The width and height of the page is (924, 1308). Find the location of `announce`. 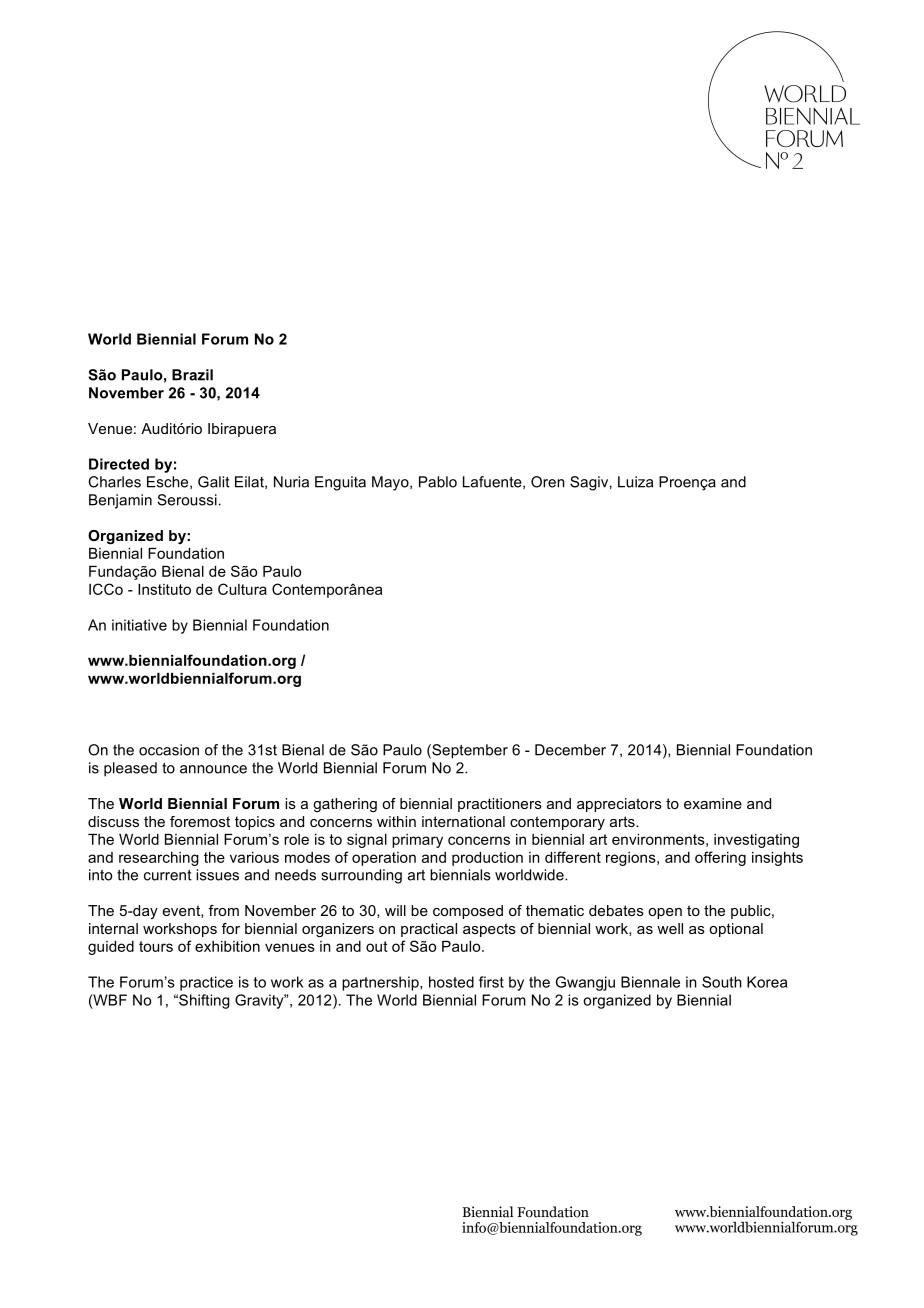

announce is located at coordinates (213, 769).
